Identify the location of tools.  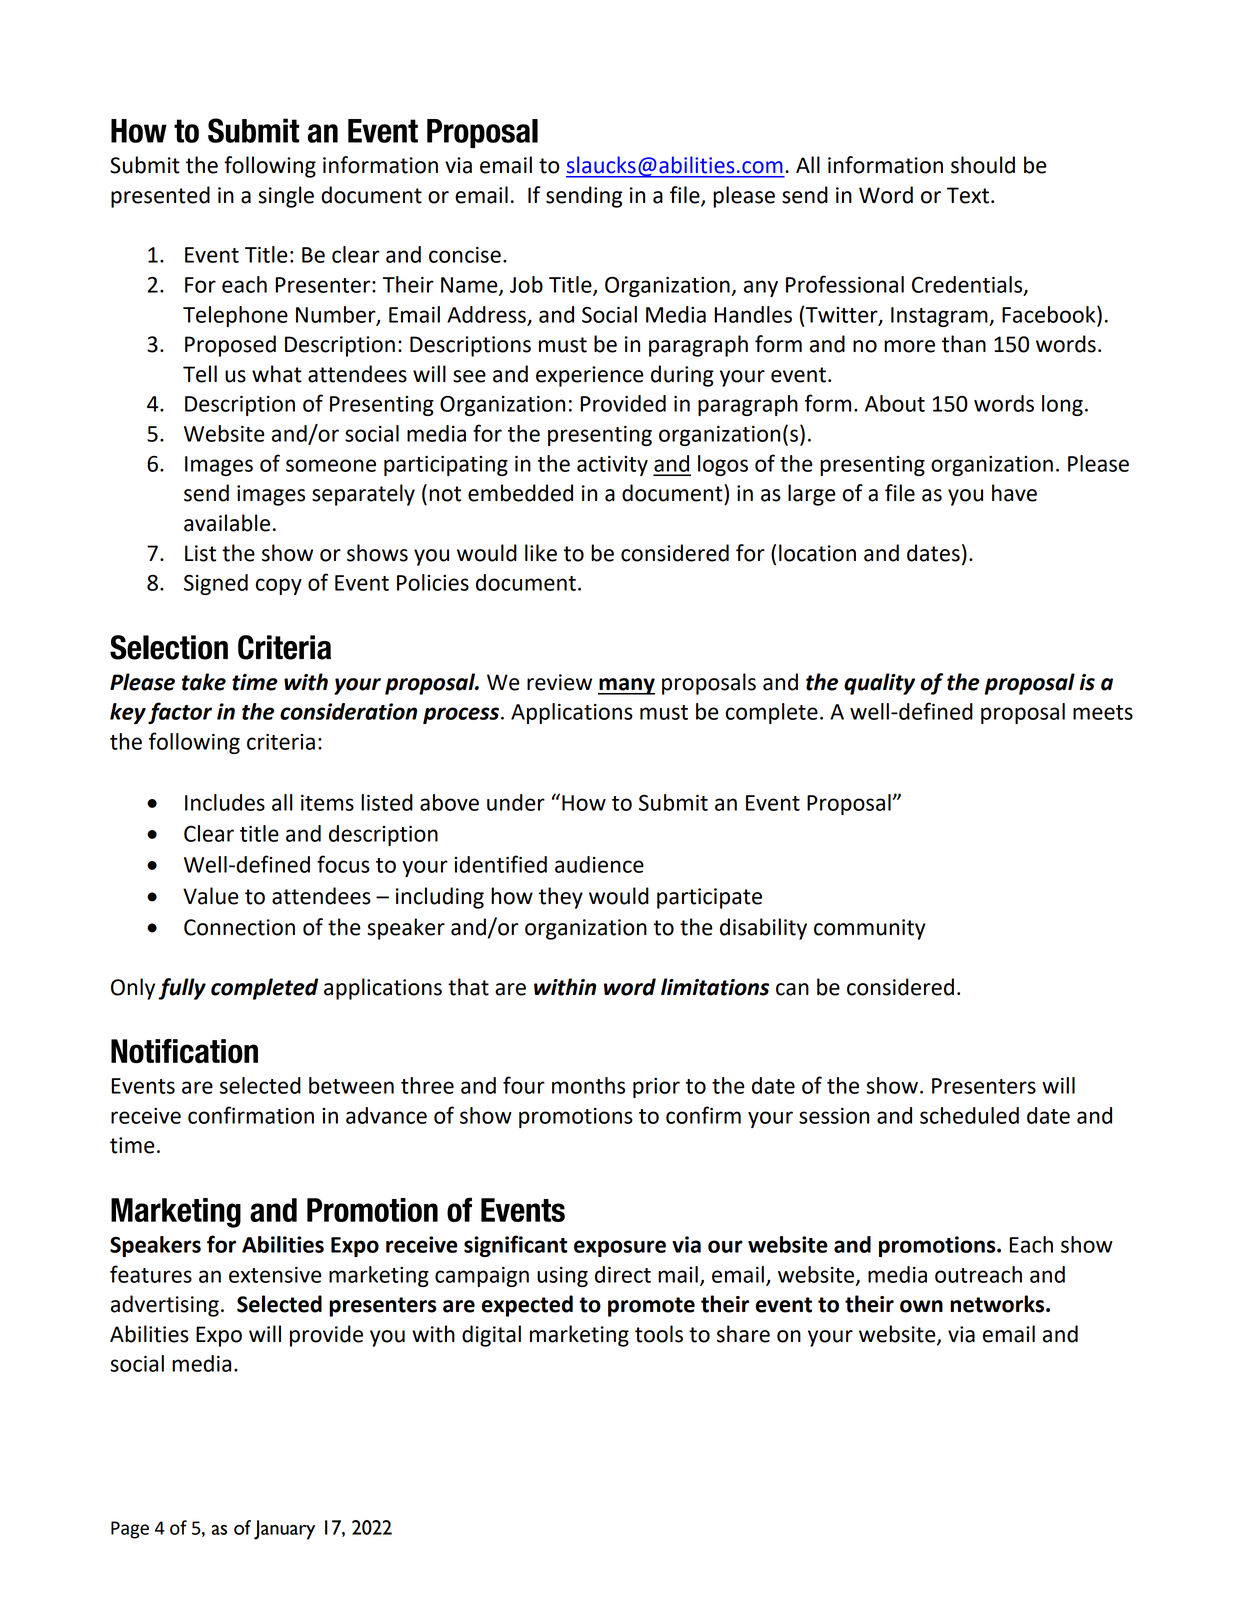
(659, 1334).
